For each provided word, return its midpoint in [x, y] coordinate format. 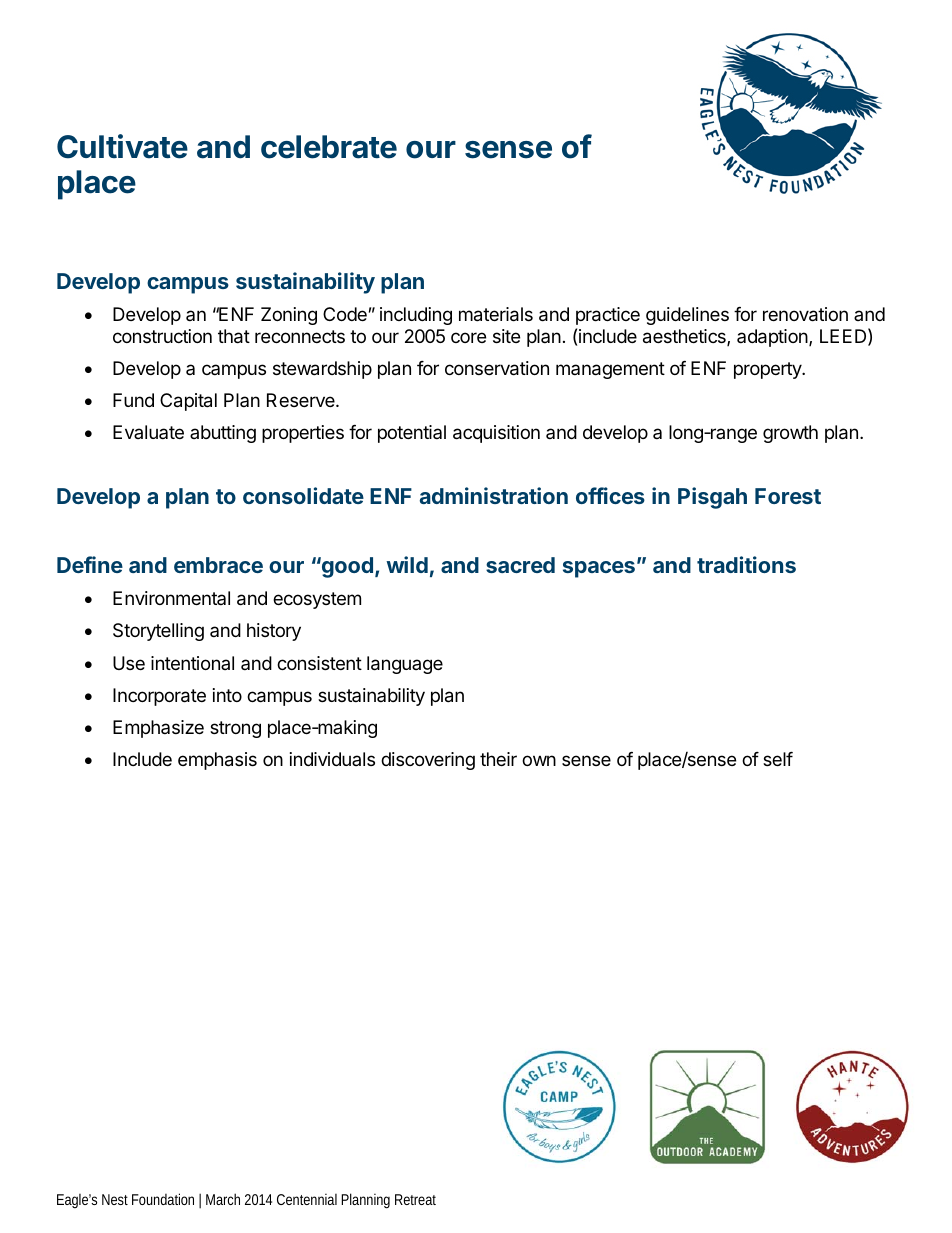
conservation [497, 368]
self [778, 759]
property [768, 370]
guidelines [687, 316]
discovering [428, 761]
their [498, 759]
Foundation [163, 1199]
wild [407, 564]
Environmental [171, 598]
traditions [746, 564]
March [223, 1199]
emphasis [217, 761]
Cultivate [122, 146]
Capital [188, 402]
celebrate [329, 147]
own [539, 760]
